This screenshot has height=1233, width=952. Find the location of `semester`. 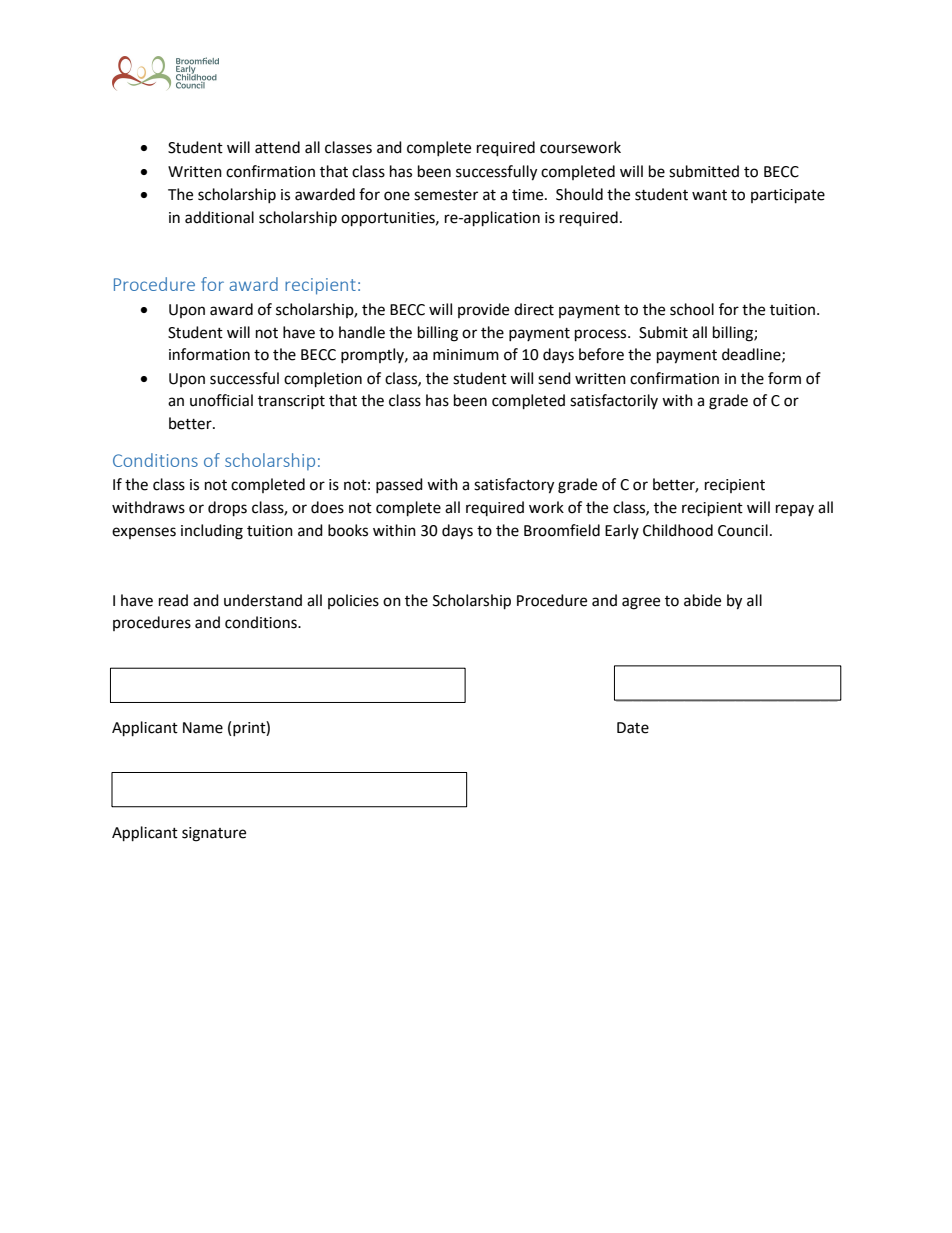

semester is located at coordinates (446, 195).
